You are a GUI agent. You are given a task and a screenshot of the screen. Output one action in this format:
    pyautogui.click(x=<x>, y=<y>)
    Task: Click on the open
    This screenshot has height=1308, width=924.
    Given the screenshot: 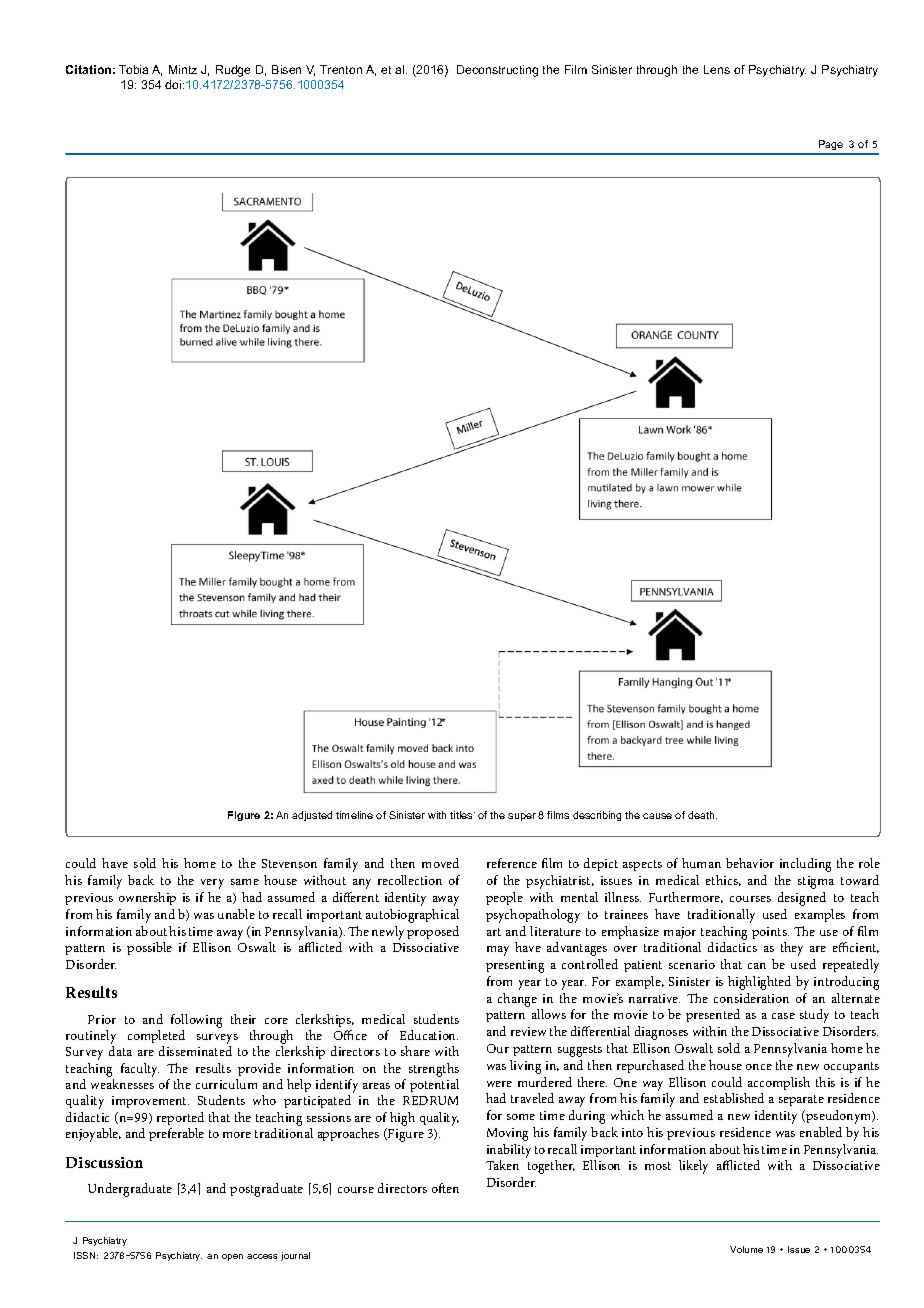 What is the action you would take?
    pyautogui.click(x=232, y=1257)
